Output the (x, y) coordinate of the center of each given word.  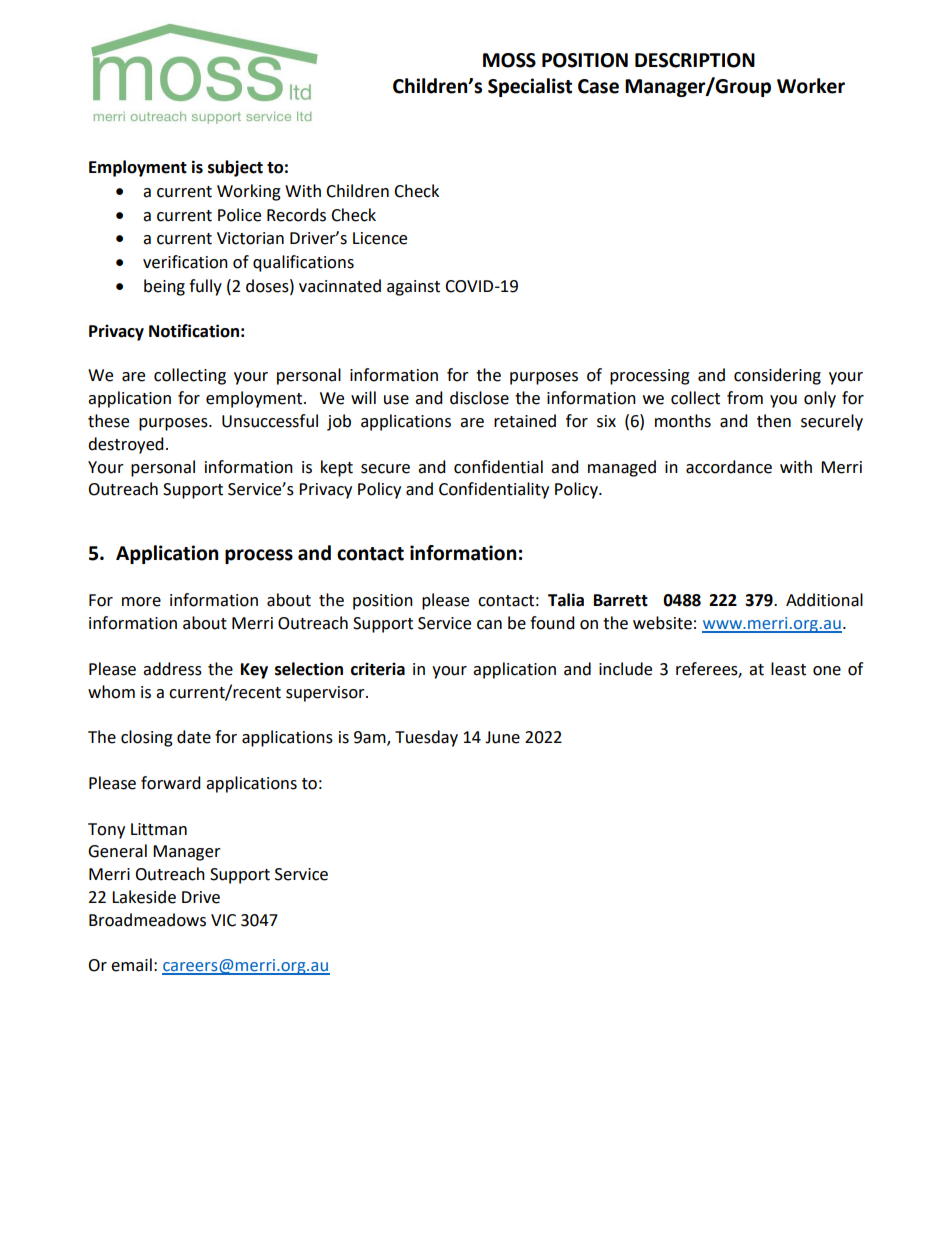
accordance (729, 467)
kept (337, 468)
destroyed (126, 445)
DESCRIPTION (695, 60)
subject (235, 168)
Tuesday (426, 738)
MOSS (509, 60)
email (131, 965)
